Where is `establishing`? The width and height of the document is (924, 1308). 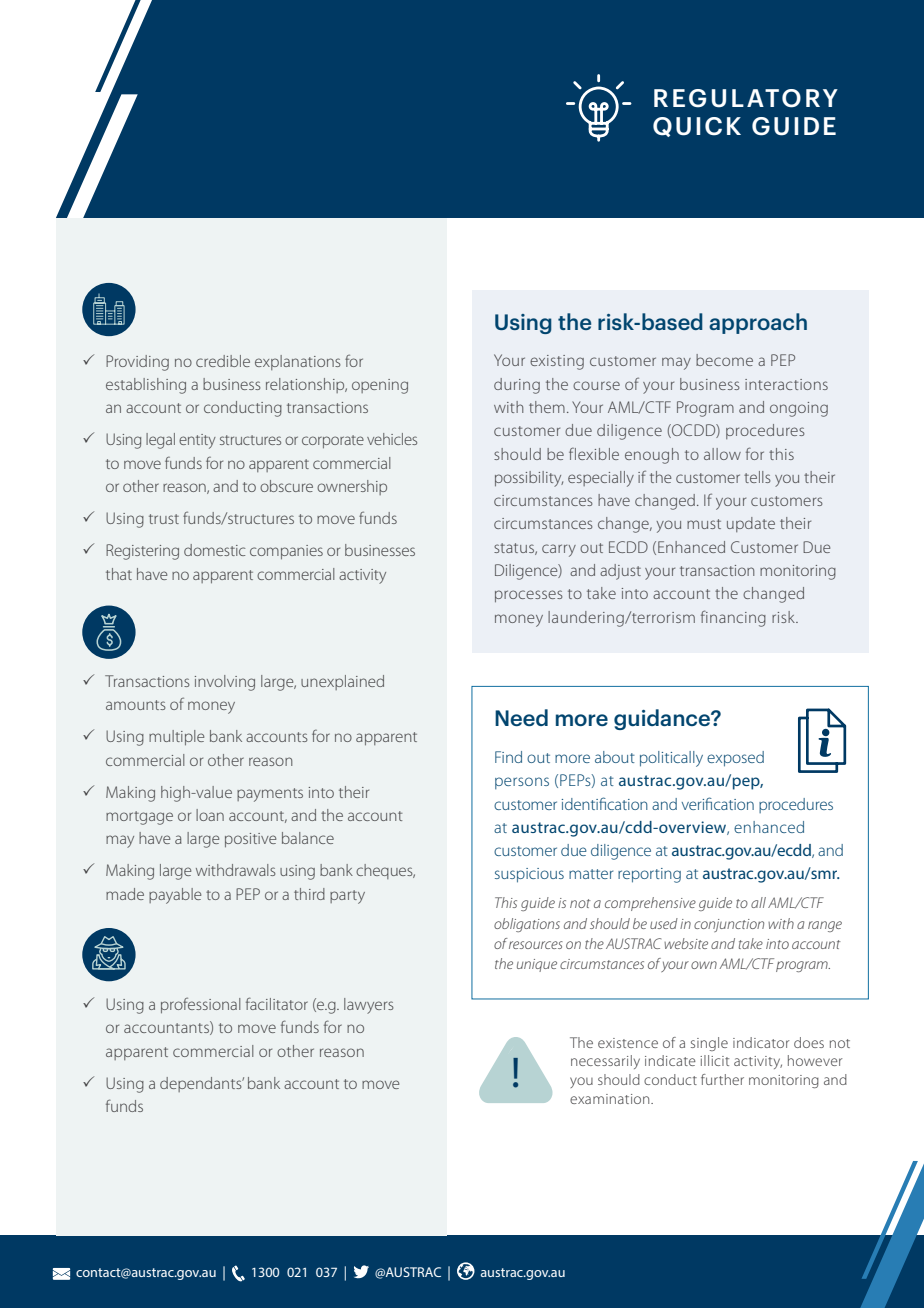
establishing is located at coordinates (146, 386).
